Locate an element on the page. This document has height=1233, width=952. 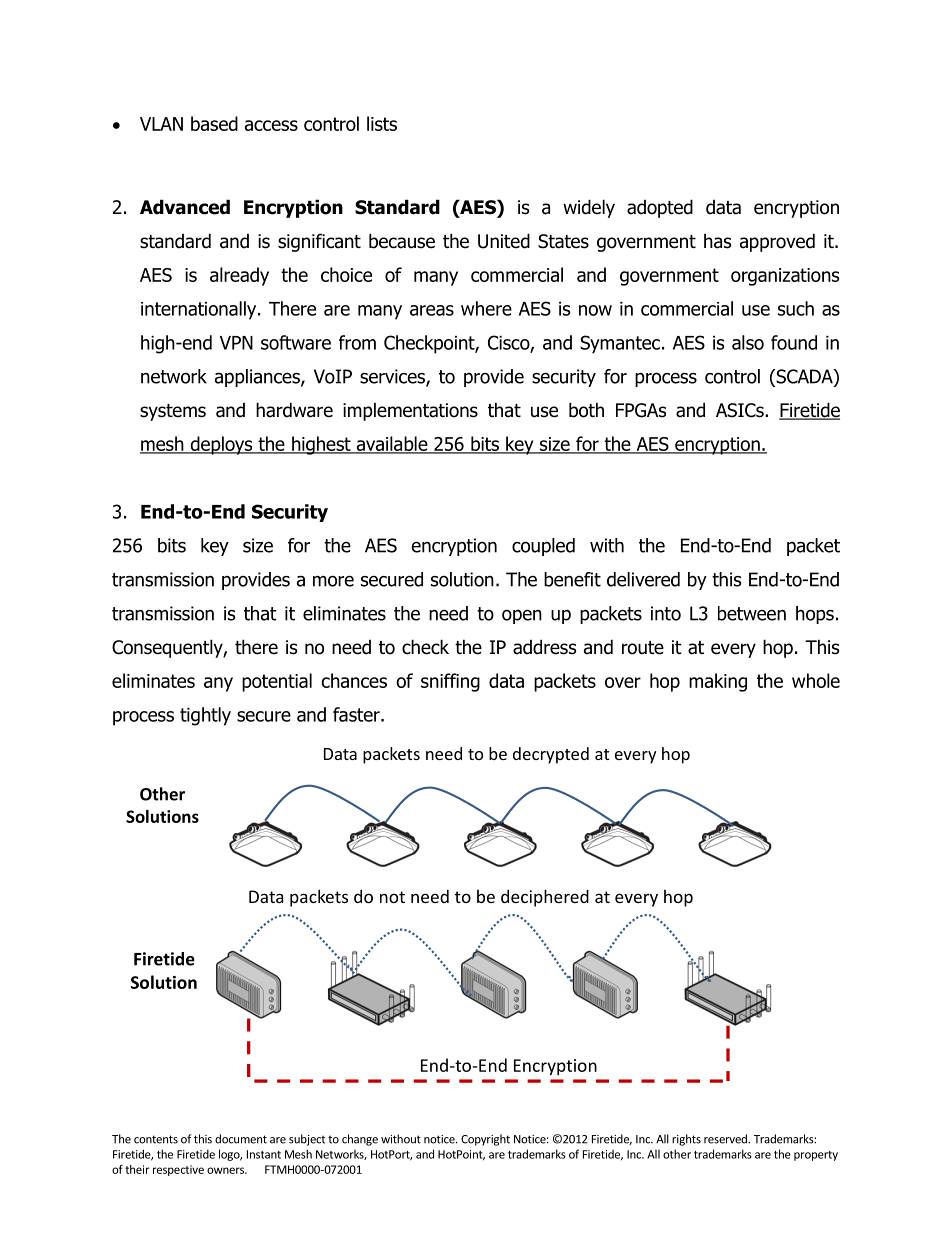
reserved is located at coordinates (726, 1139).
